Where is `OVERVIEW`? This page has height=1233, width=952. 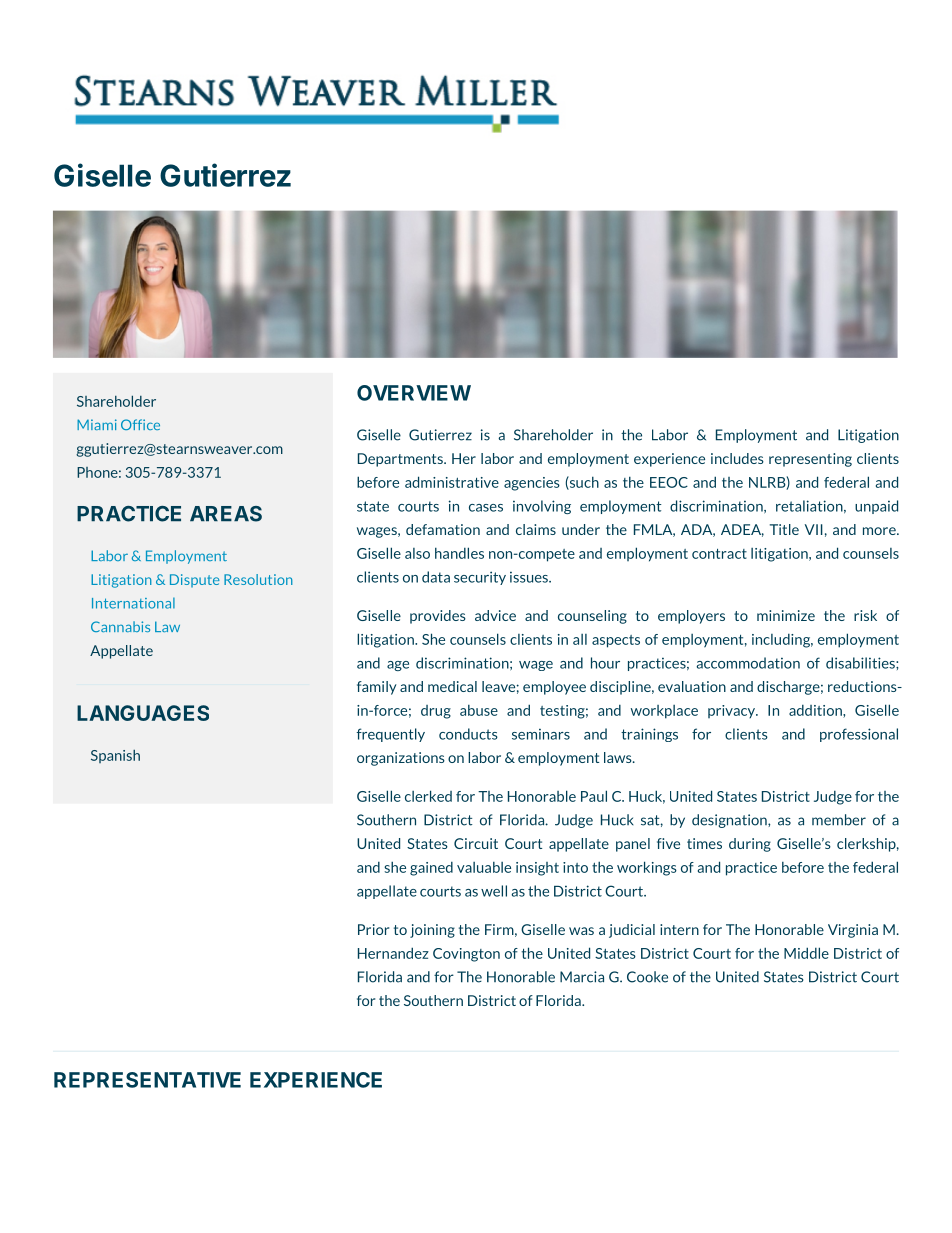 OVERVIEW is located at coordinates (414, 393).
